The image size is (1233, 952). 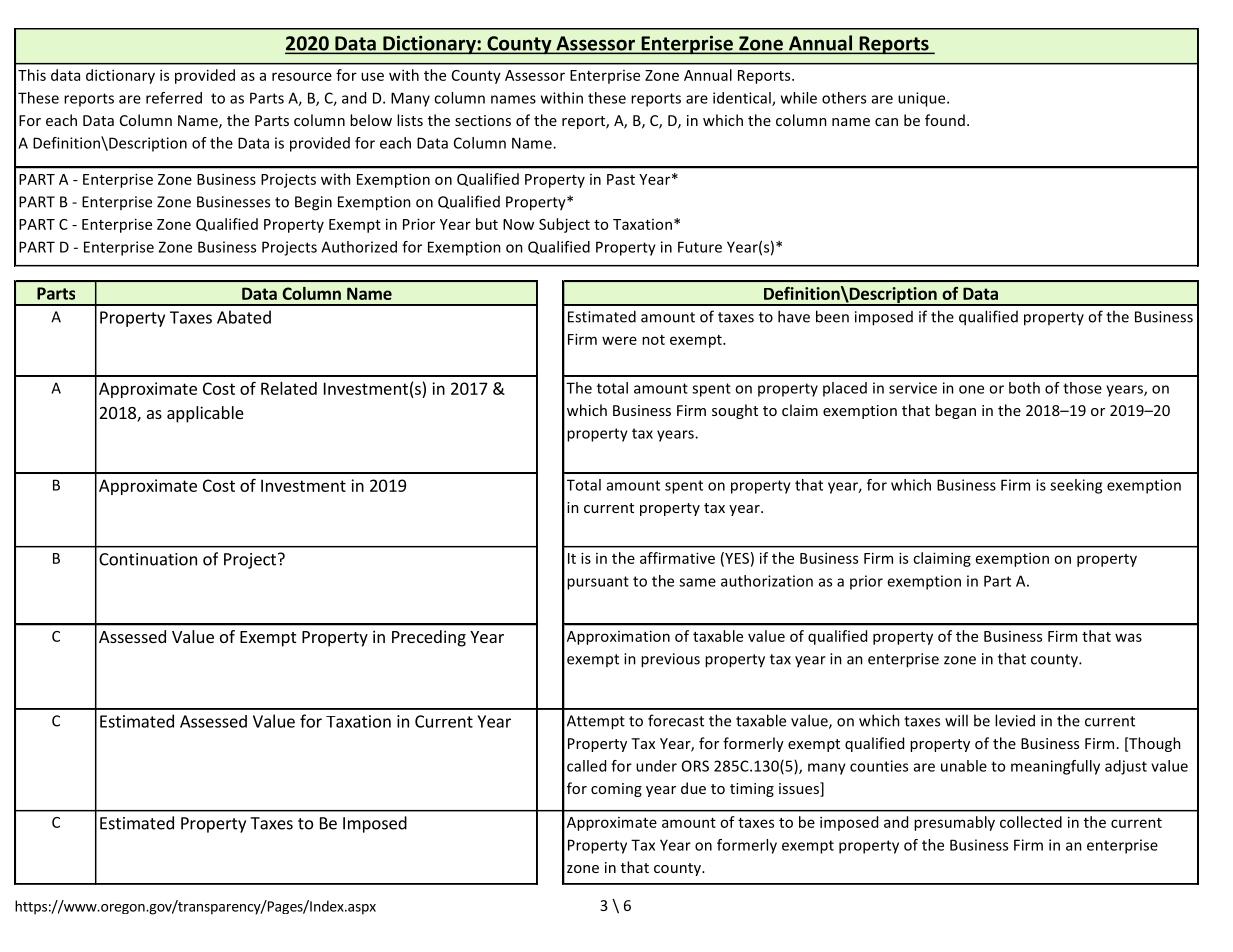 What do you see at coordinates (1024, 388) in the page?
I see `both` at bounding box center [1024, 388].
